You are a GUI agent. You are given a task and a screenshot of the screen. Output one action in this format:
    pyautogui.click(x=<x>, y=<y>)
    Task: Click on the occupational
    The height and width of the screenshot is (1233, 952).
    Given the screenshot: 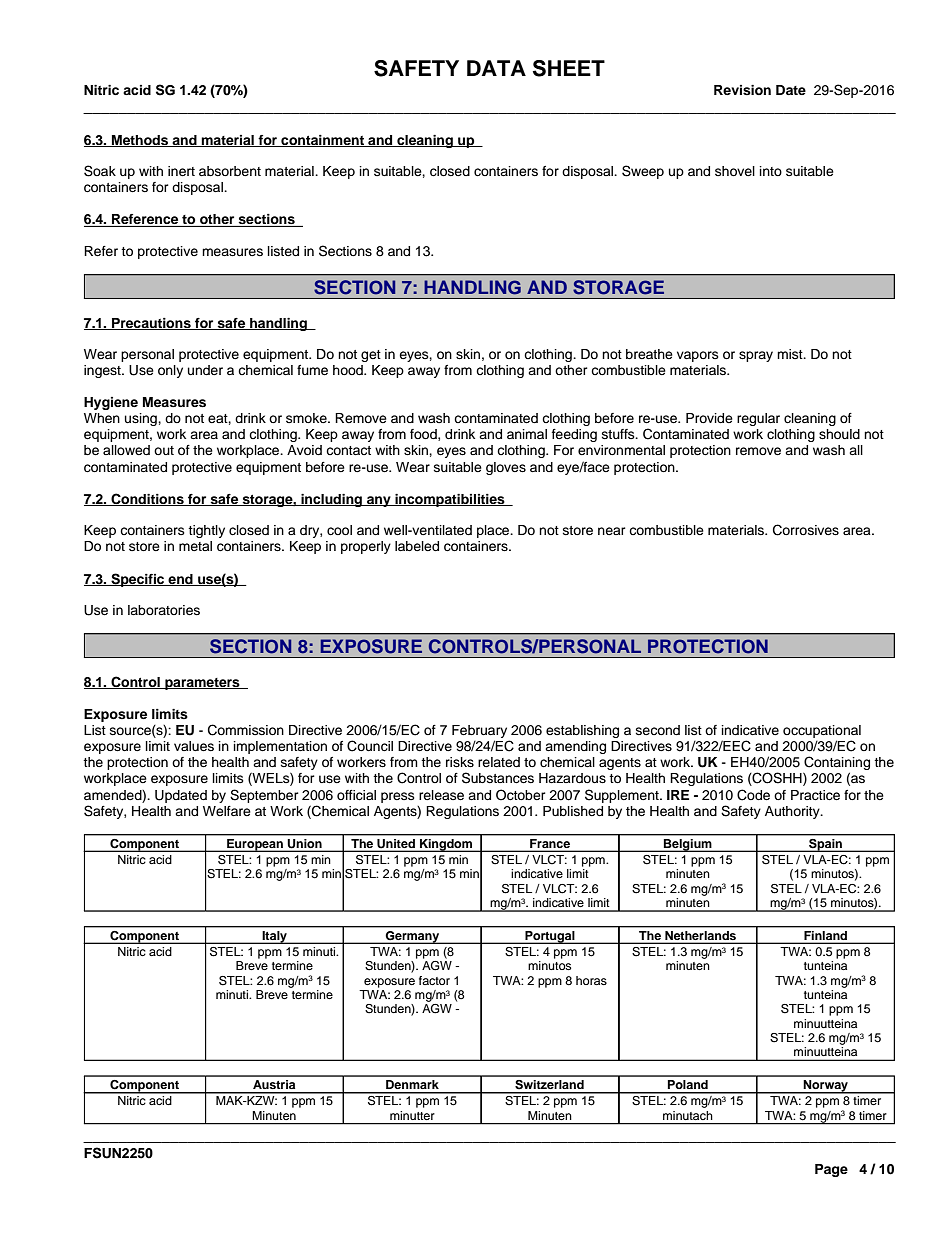 What is the action you would take?
    pyautogui.click(x=822, y=731)
